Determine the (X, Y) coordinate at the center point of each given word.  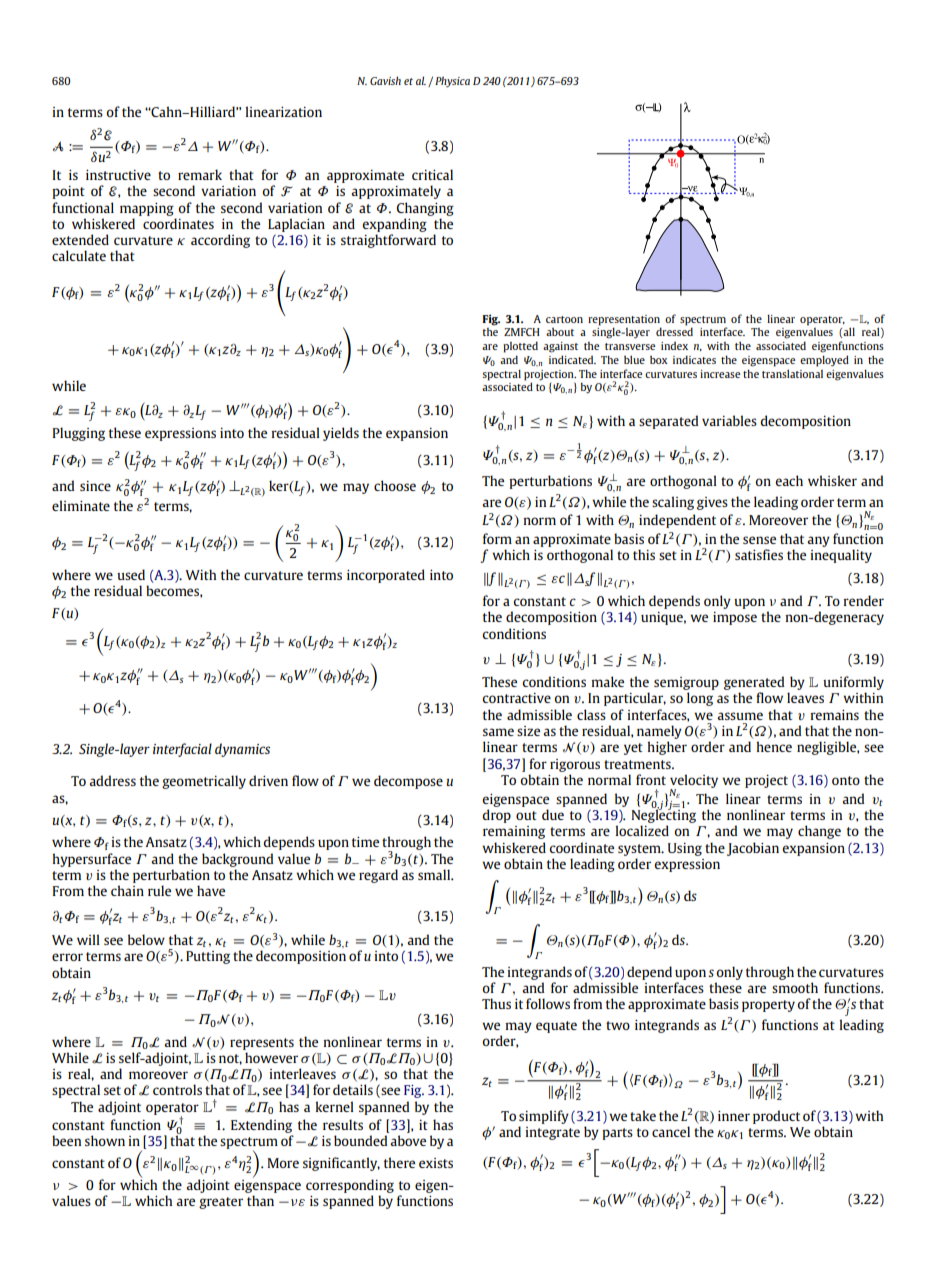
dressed (674, 331)
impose (735, 618)
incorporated (386, 576)
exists (436, 1163)
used (131, 574)
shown (105, 1140)
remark (200, 174)
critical (432, 174)
